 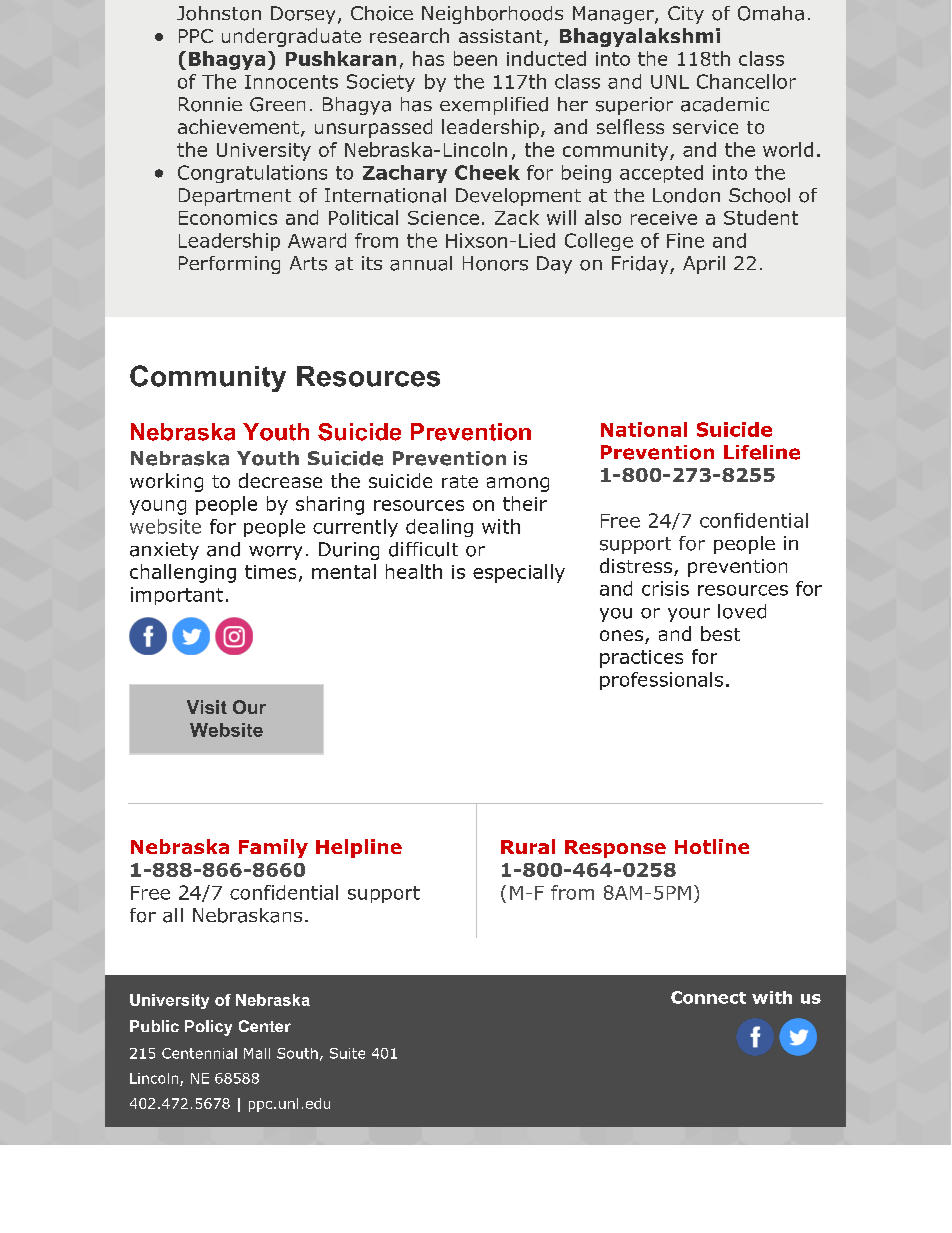 I want to click on Performing, so click(x=229, y=265).
